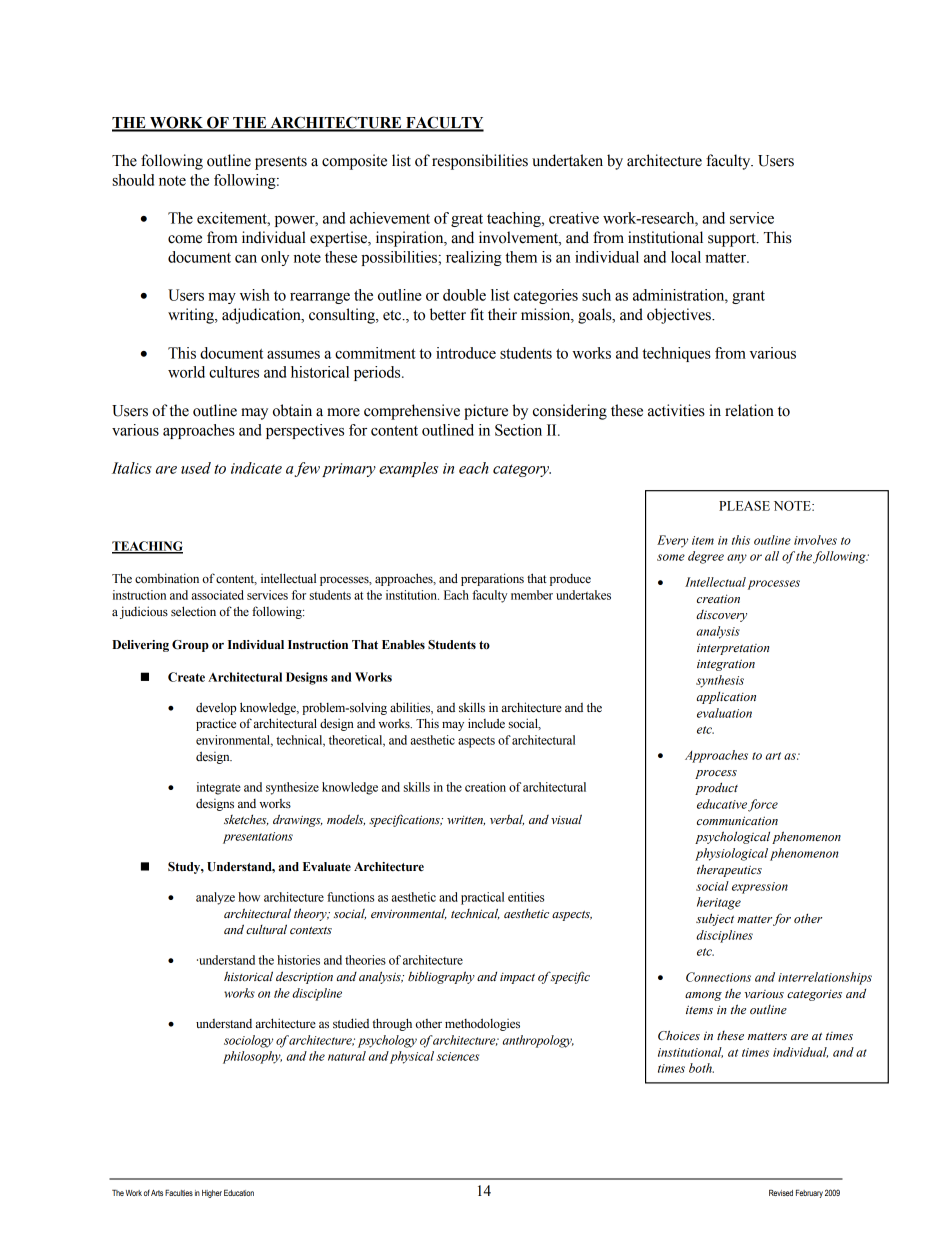  I want to click on picture, so click(486, 412).
